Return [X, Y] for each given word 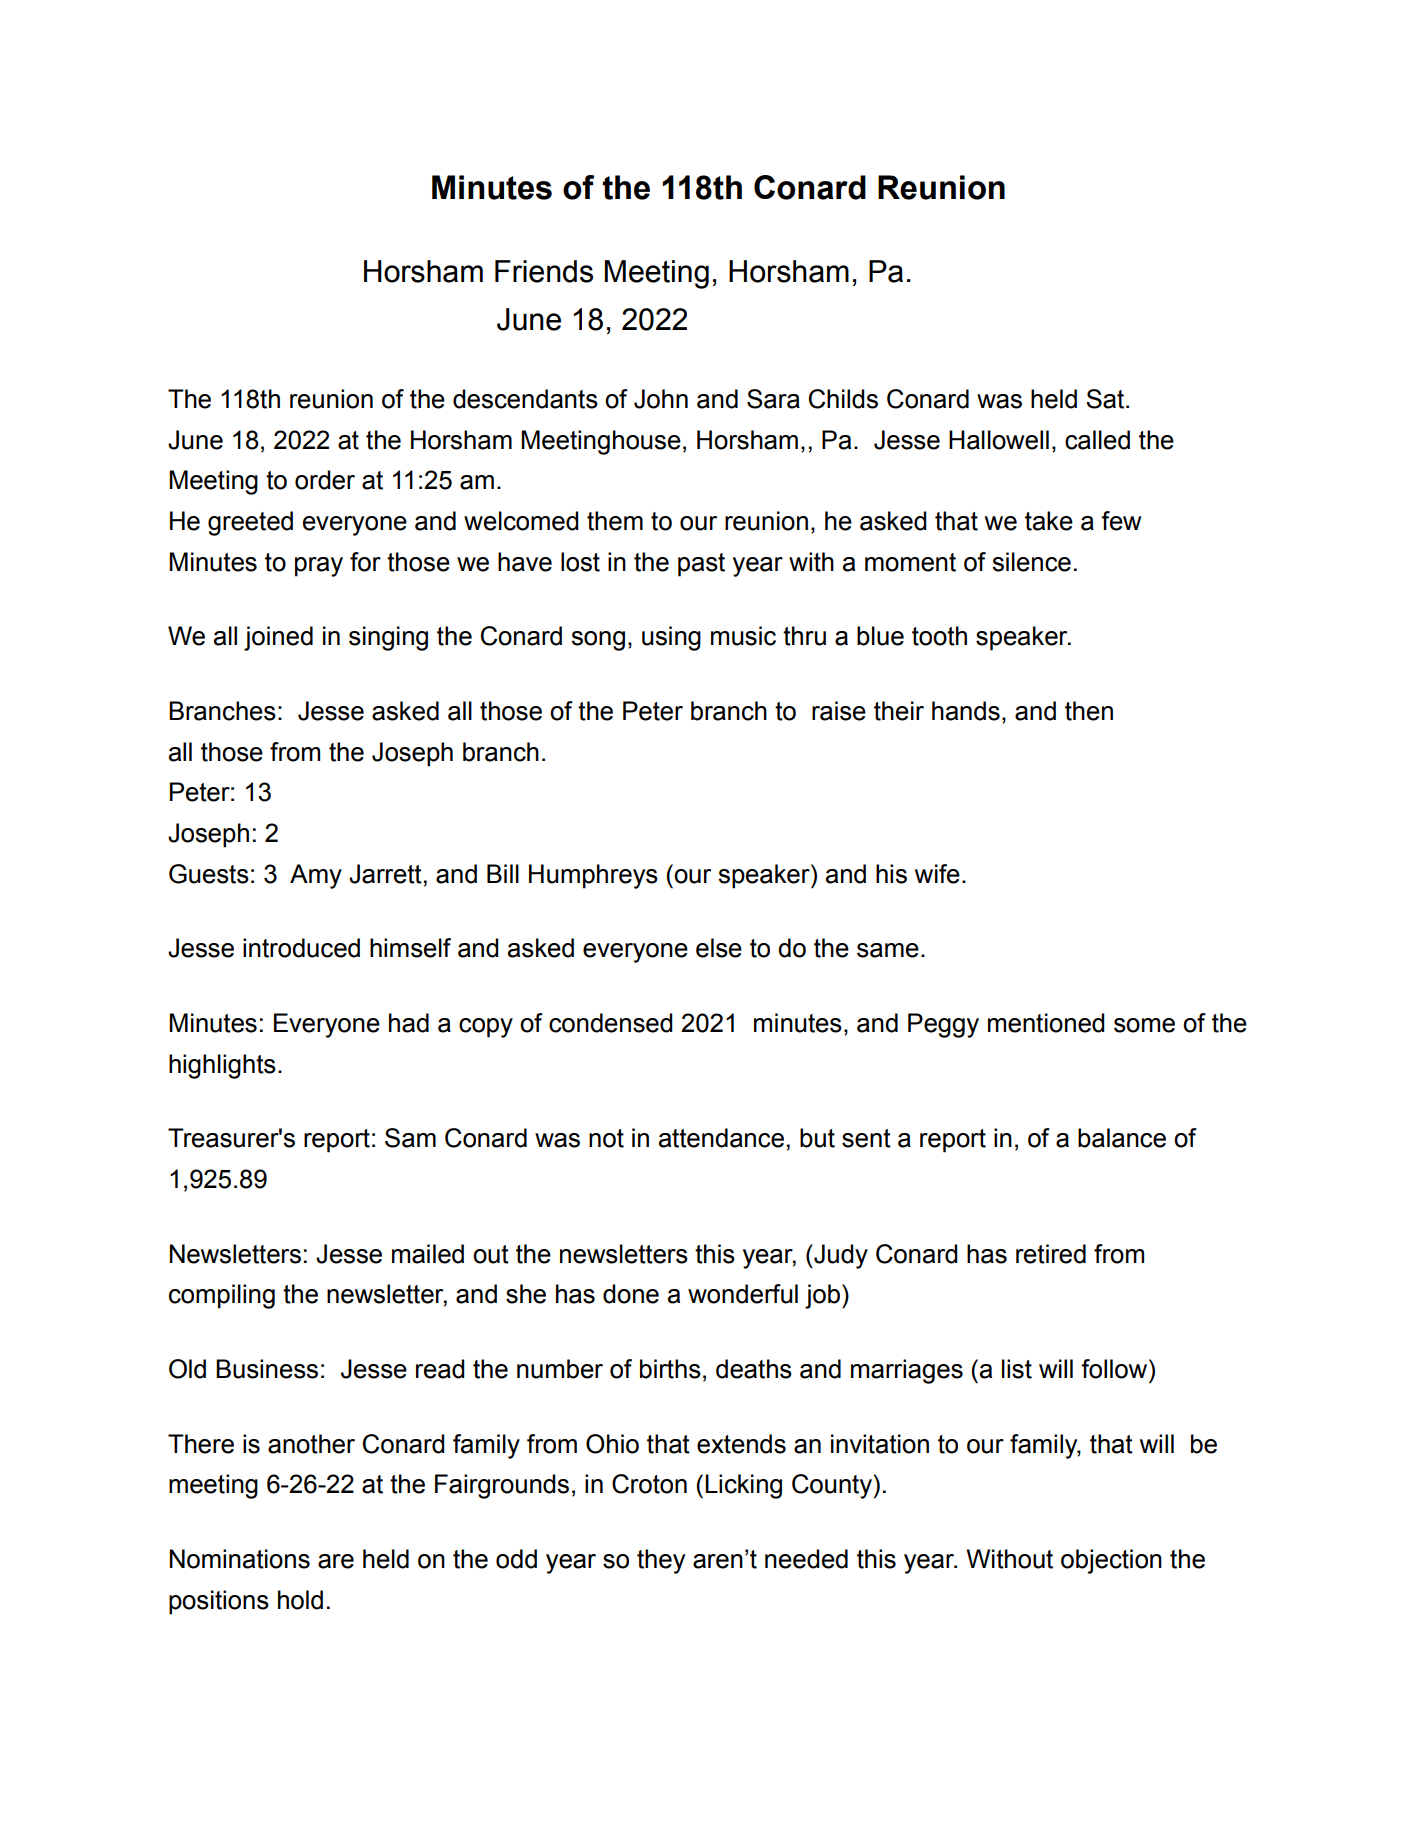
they [661, 1561]
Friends [544, 271]
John [661, 399]
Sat [1106, 399]
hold [300, 1600]
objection [1111, 1561]
